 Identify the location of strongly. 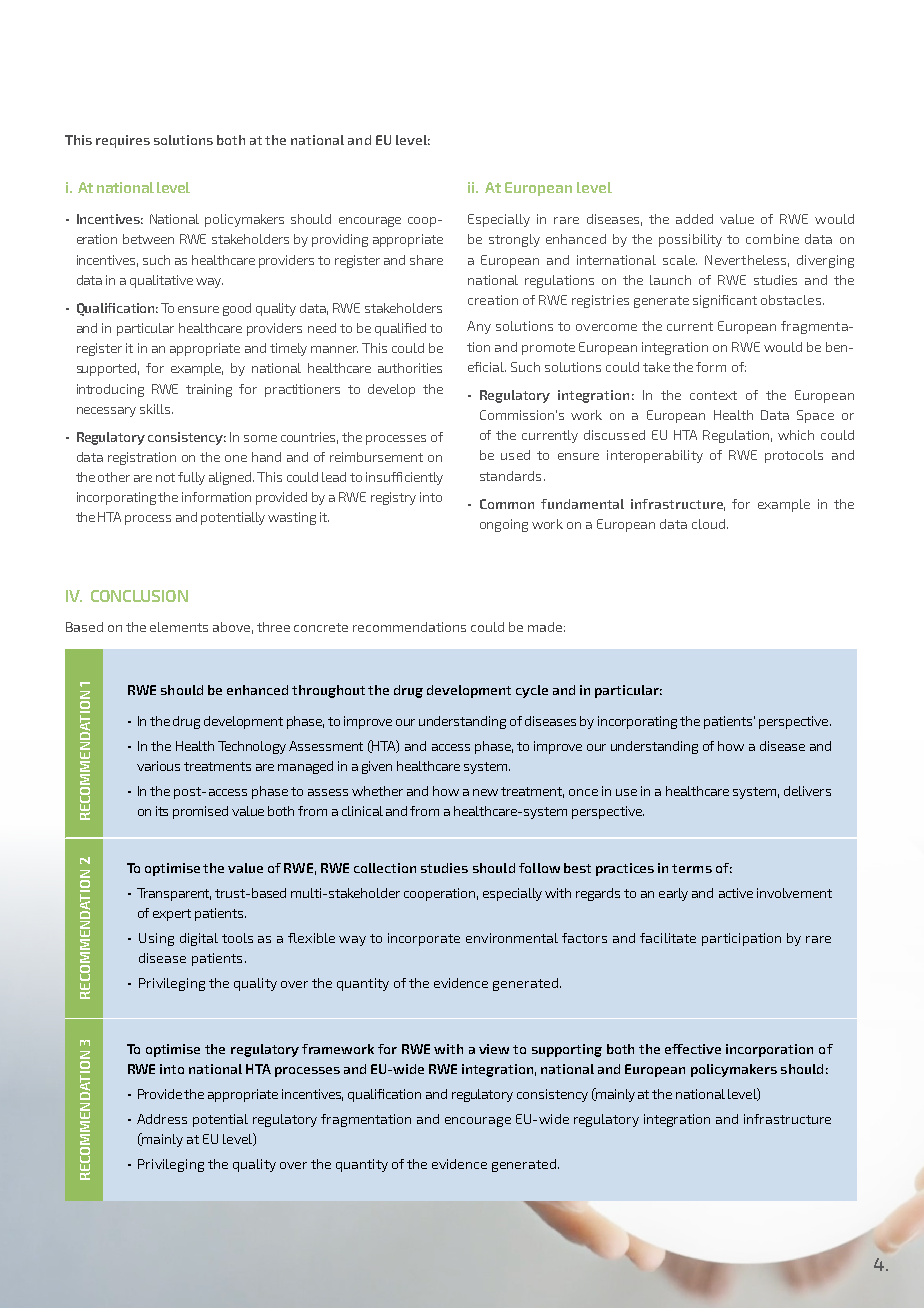
(514, 240).
